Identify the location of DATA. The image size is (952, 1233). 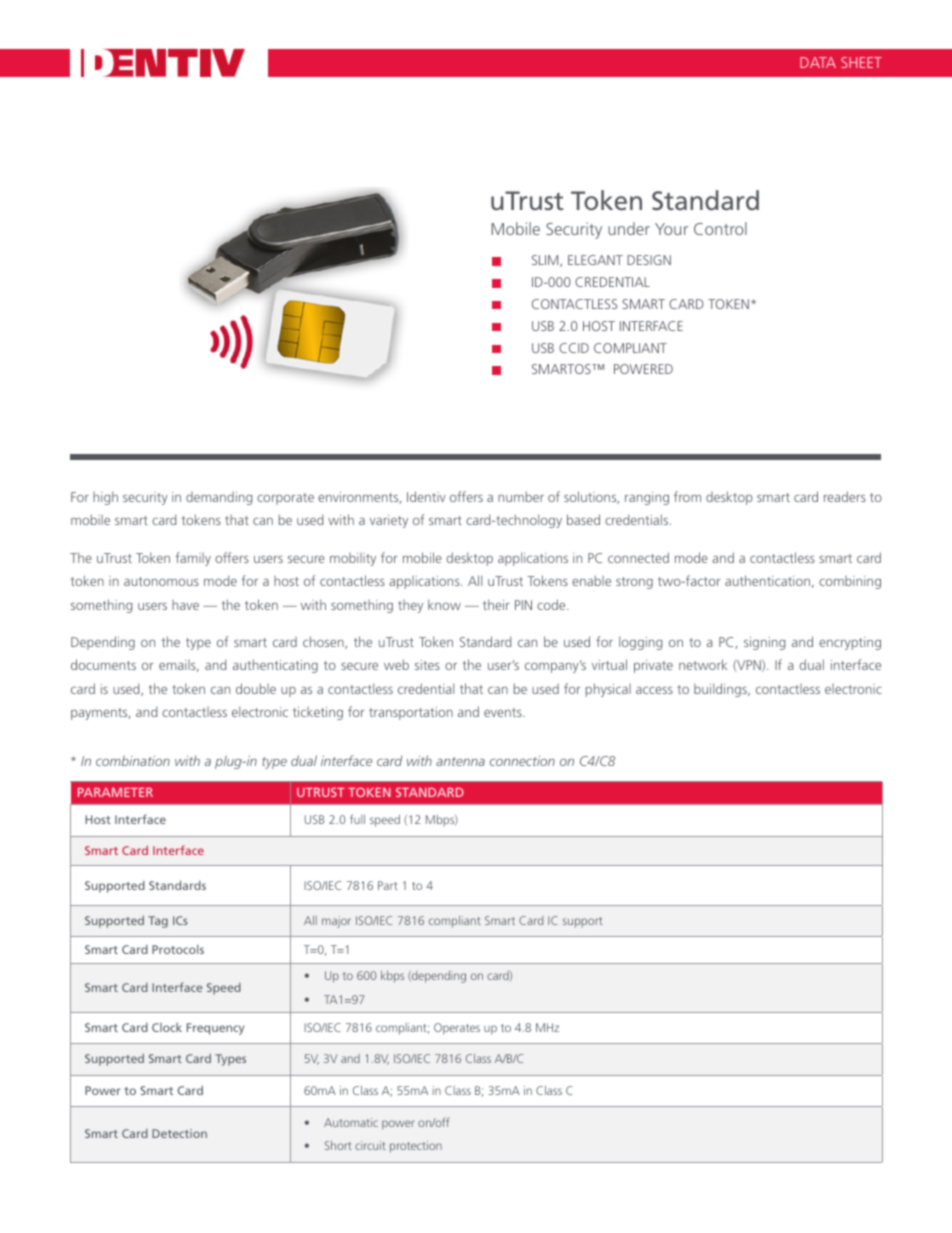
(818, 62).
